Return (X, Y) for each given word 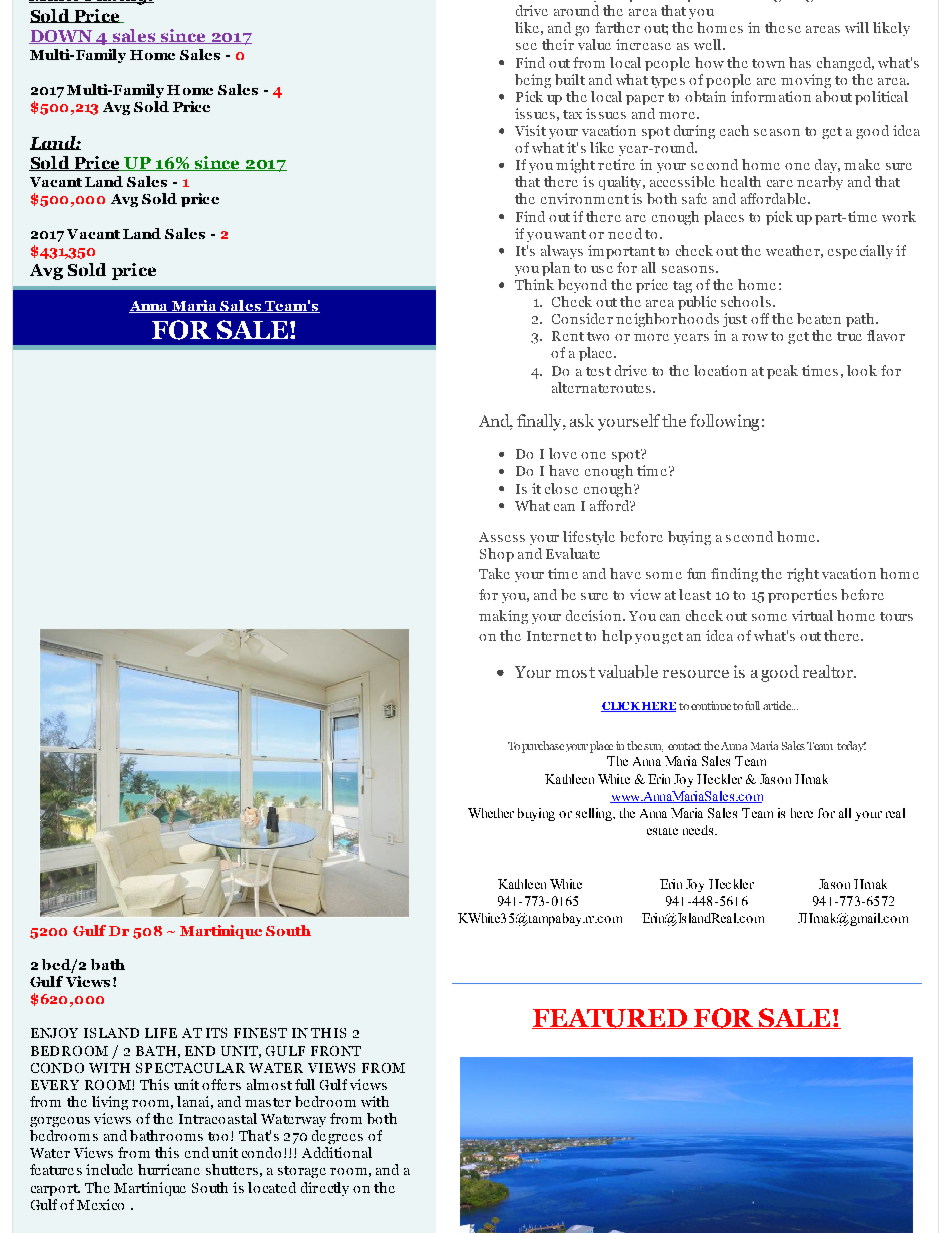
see (526, 46)
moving (806, 81)
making (503, 617)
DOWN (62, 37)
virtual (812, 615)
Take (494, 573)
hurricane (169, 1169)
